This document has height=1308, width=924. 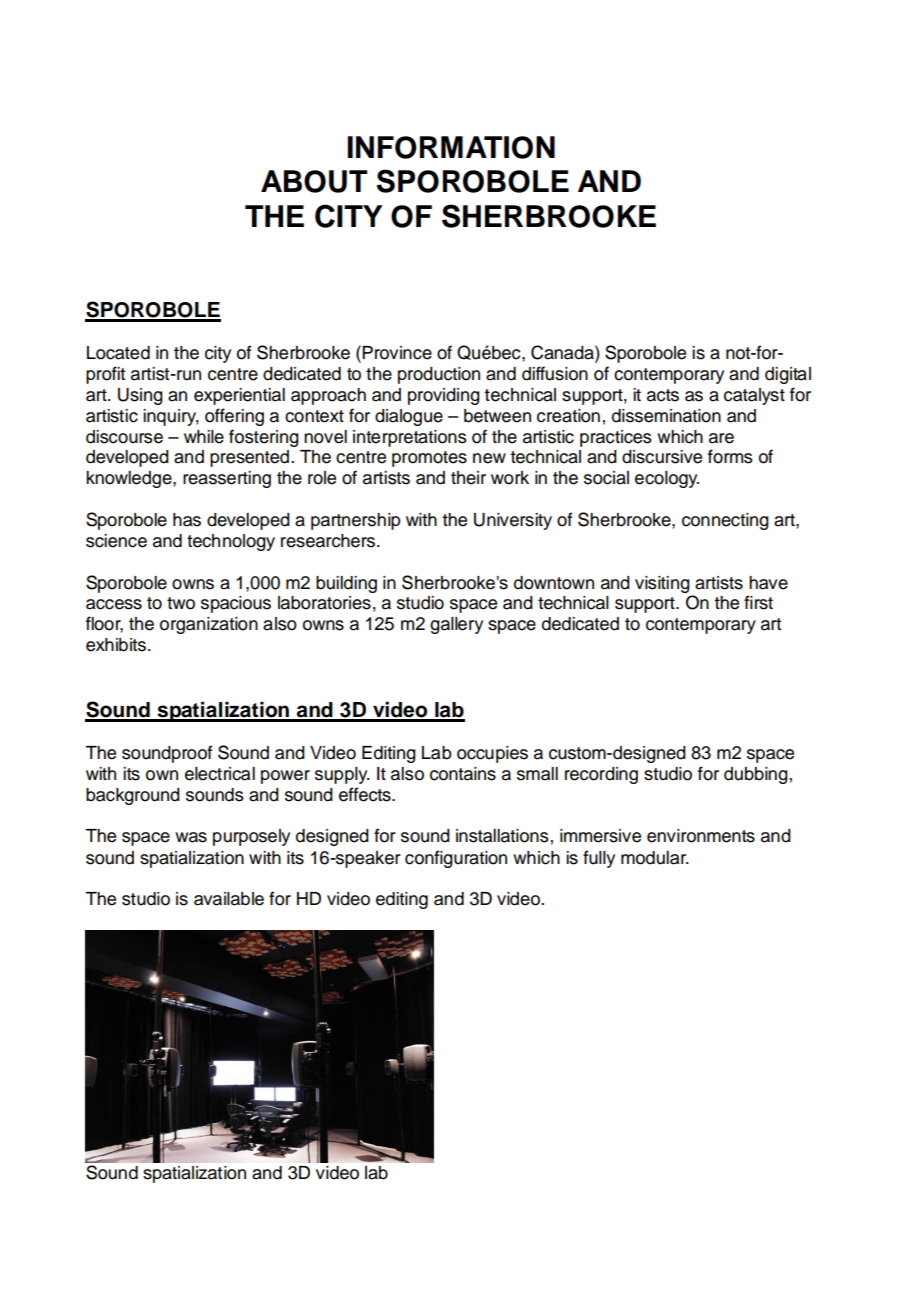 I want to click on modular, so click(x=655, y=858).
